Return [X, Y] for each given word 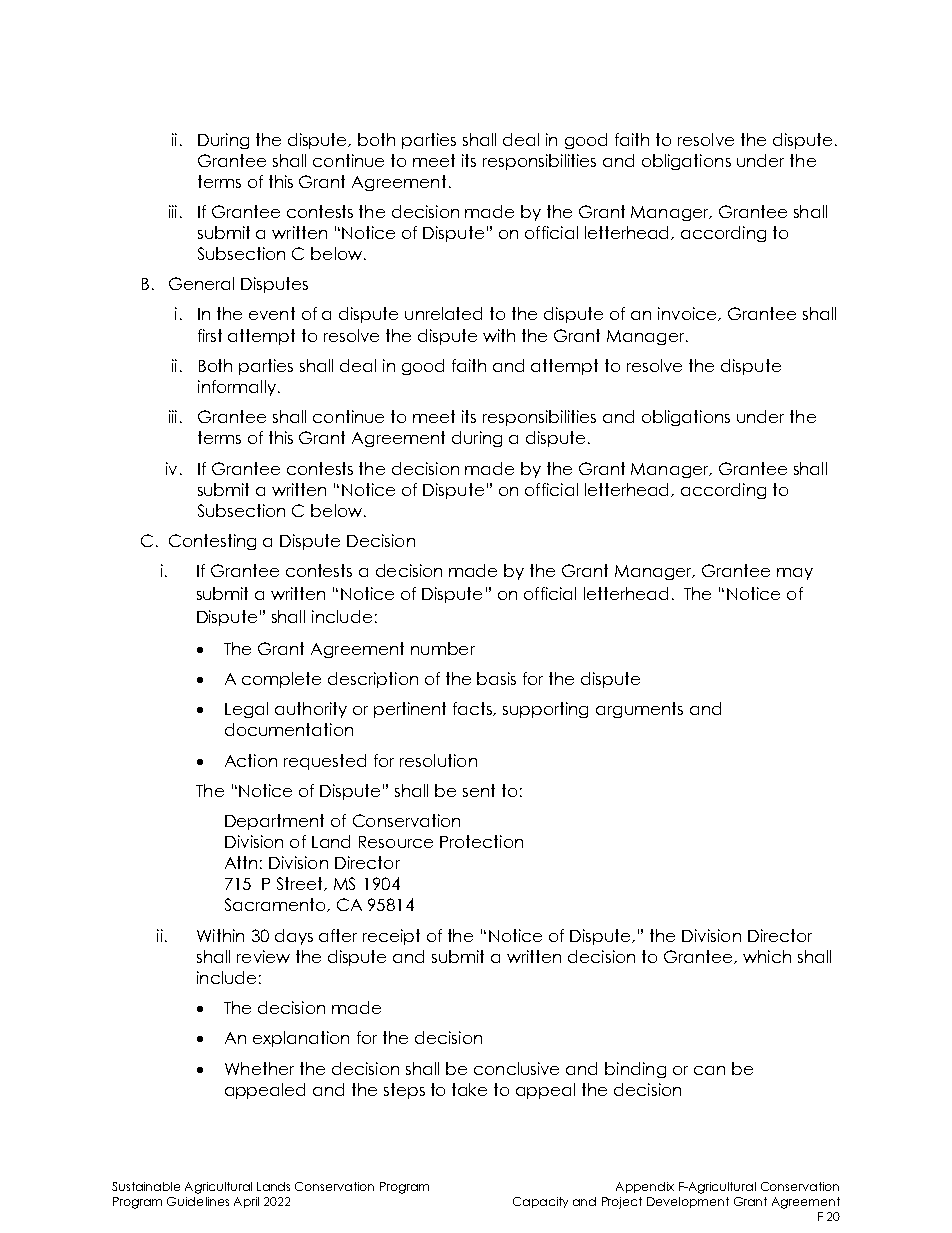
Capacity [540, 1202]
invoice [688, 314]
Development [688, 1202]
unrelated [443, 313]
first [210, 335]
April [246, 1202]
